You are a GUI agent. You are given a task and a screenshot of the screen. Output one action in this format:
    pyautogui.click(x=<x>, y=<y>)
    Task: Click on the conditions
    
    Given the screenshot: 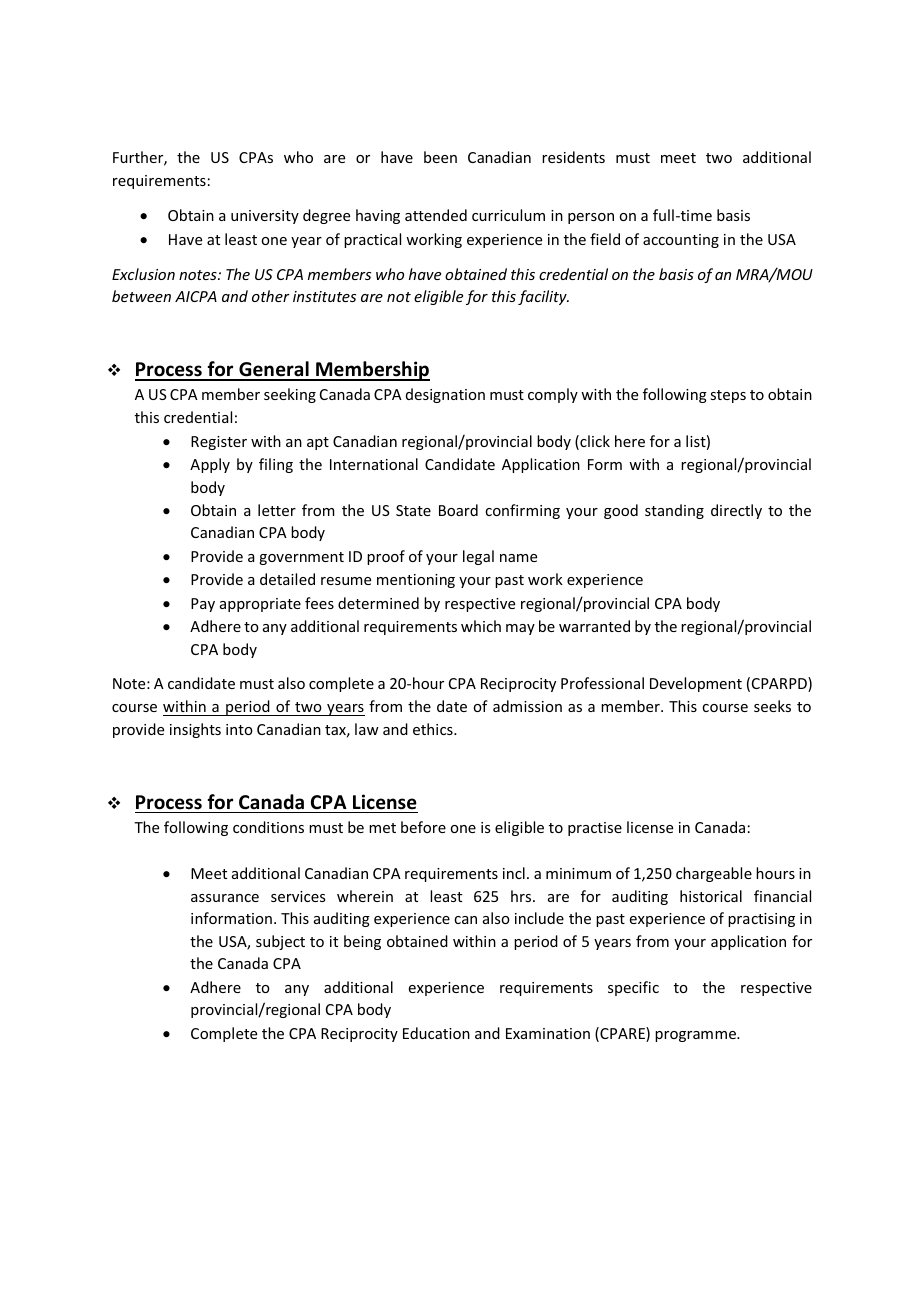 What is the action you would take?
    pyautogui.click(x=268, y=827)
